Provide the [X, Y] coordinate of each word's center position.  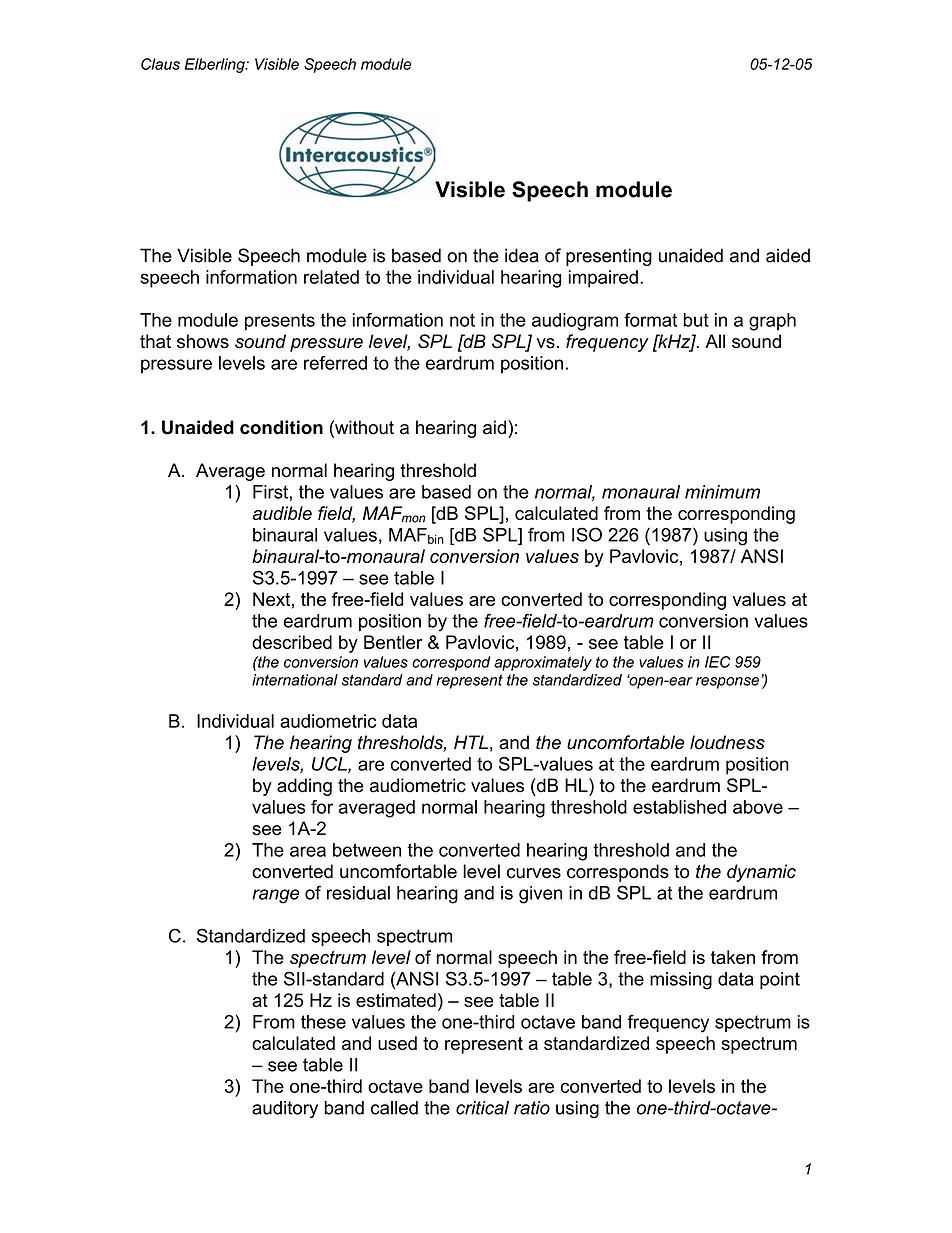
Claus [160, 64]
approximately [543, 663]
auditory [285, 1109]
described [292, 642]
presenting [609, 257]
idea [522, 255]
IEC [717, 662]
